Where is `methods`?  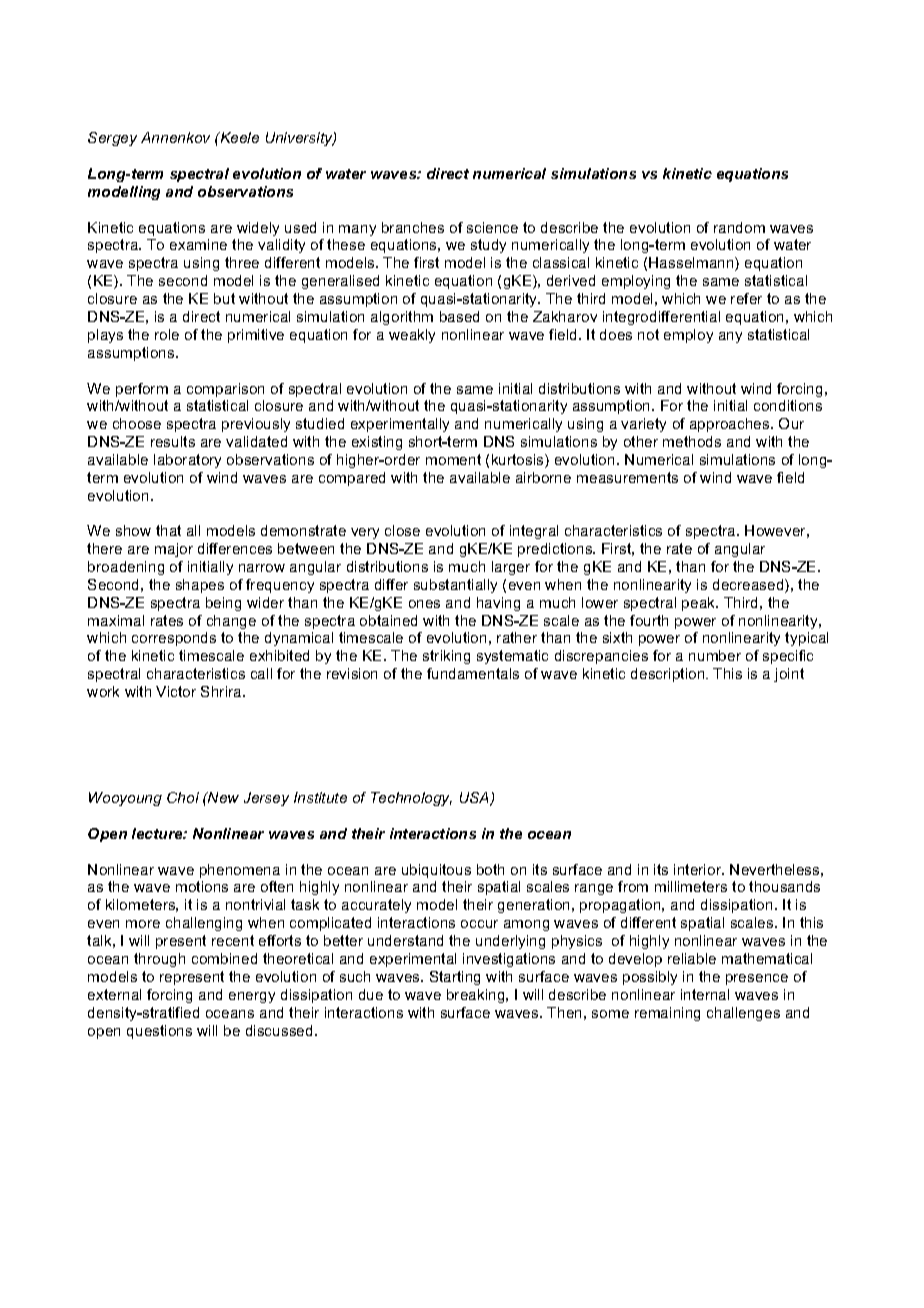 methods is located at coordinates (692, 441).
